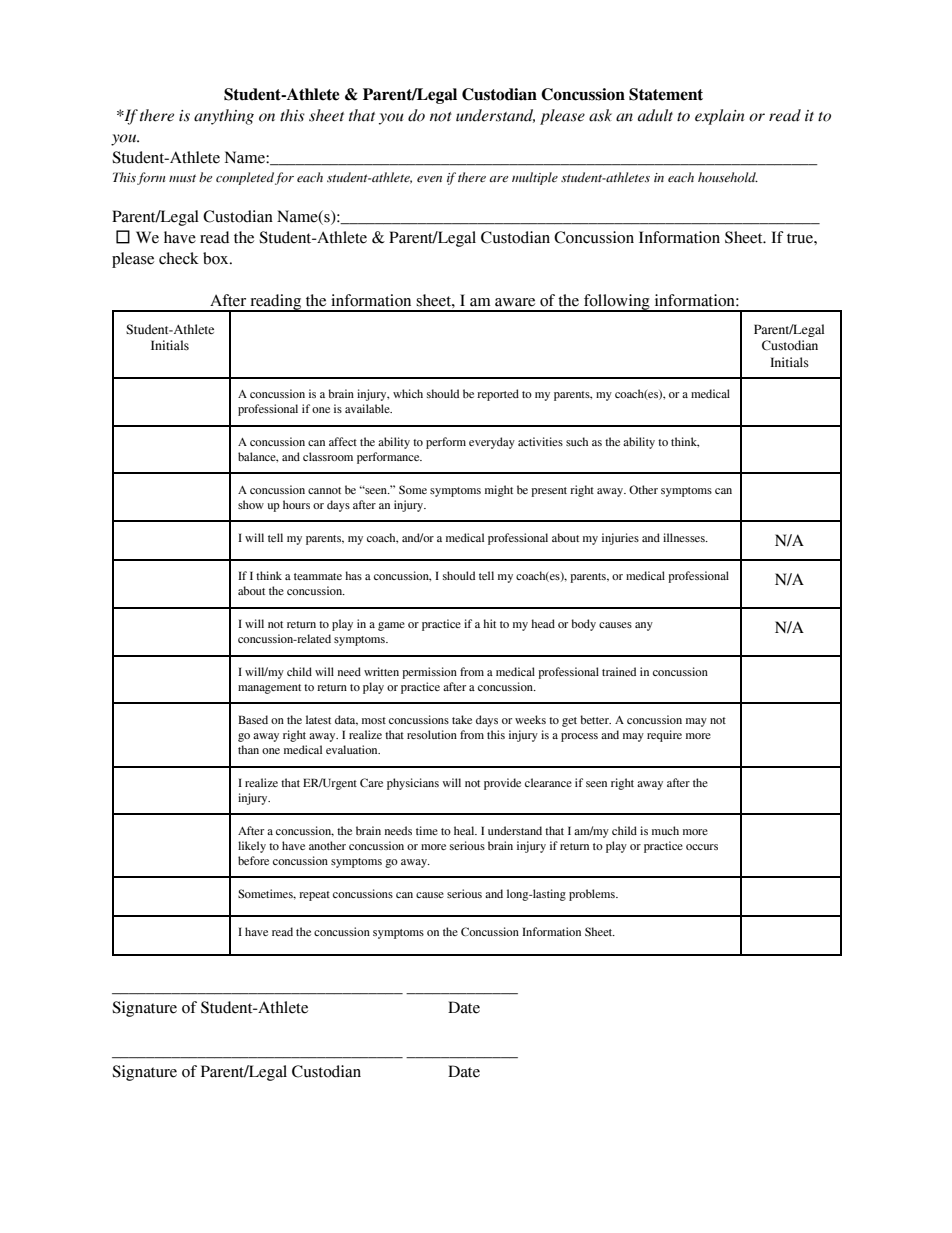  What do you see at coordinates (685, 537) in the document?
I see `illnesses` at bounding box center [685, 537].
